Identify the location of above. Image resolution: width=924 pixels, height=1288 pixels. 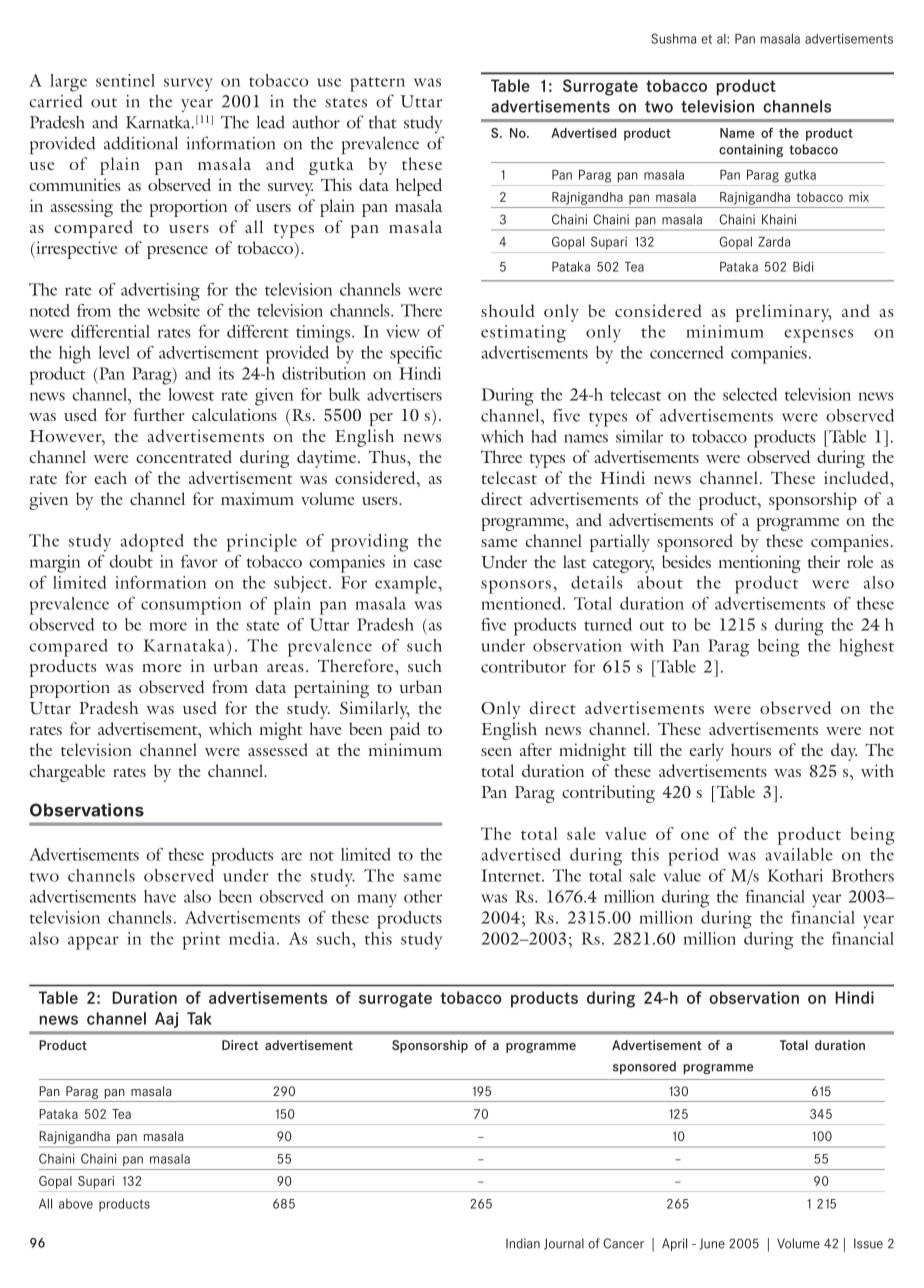
(76, 1204).
